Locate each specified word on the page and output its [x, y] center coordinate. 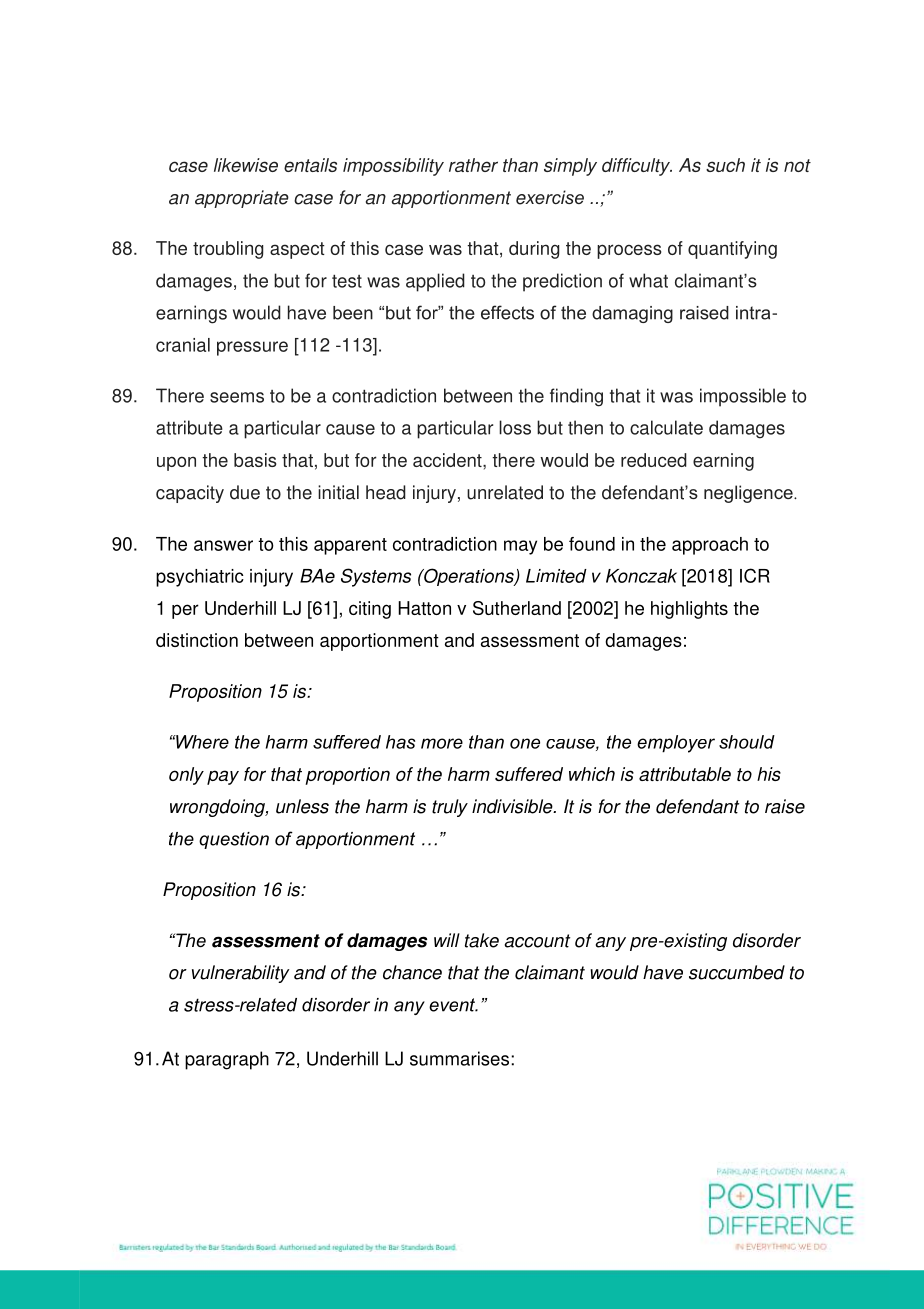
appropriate [242, 199]
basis [255, 460]
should [747, 742]
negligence [749, 494]
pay [223, 777]
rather [473, 165]
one [525, 743]
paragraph [227, 1060]
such [725, 165]
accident [448, 460]
